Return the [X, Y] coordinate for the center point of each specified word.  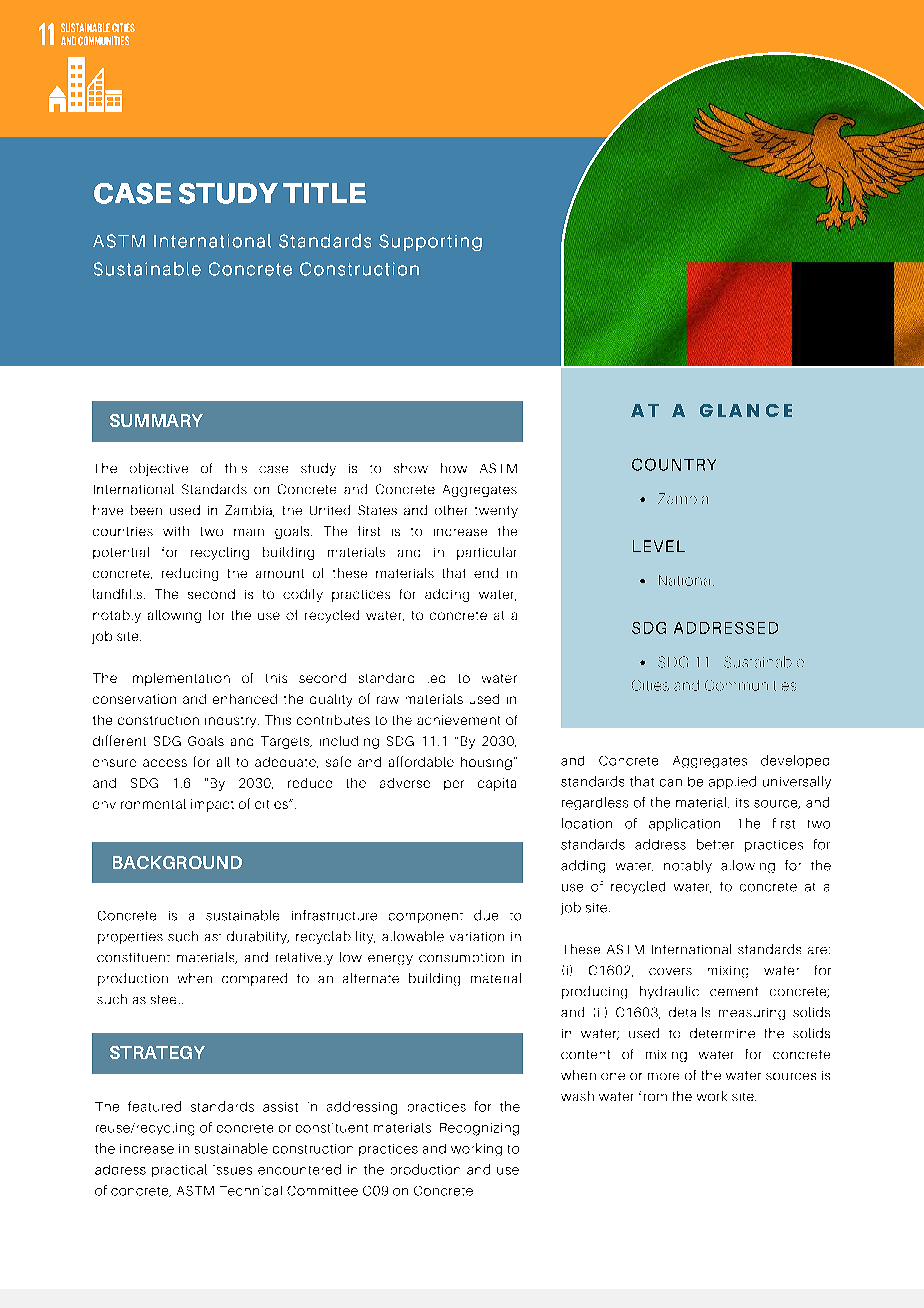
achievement [458, 720]
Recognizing [479, 1129]
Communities [750, 685]
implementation [181, 679]
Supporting [430, 242]
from [653, 1096]
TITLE [324, 193]
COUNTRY [674, 464]
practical [179, 1170]
